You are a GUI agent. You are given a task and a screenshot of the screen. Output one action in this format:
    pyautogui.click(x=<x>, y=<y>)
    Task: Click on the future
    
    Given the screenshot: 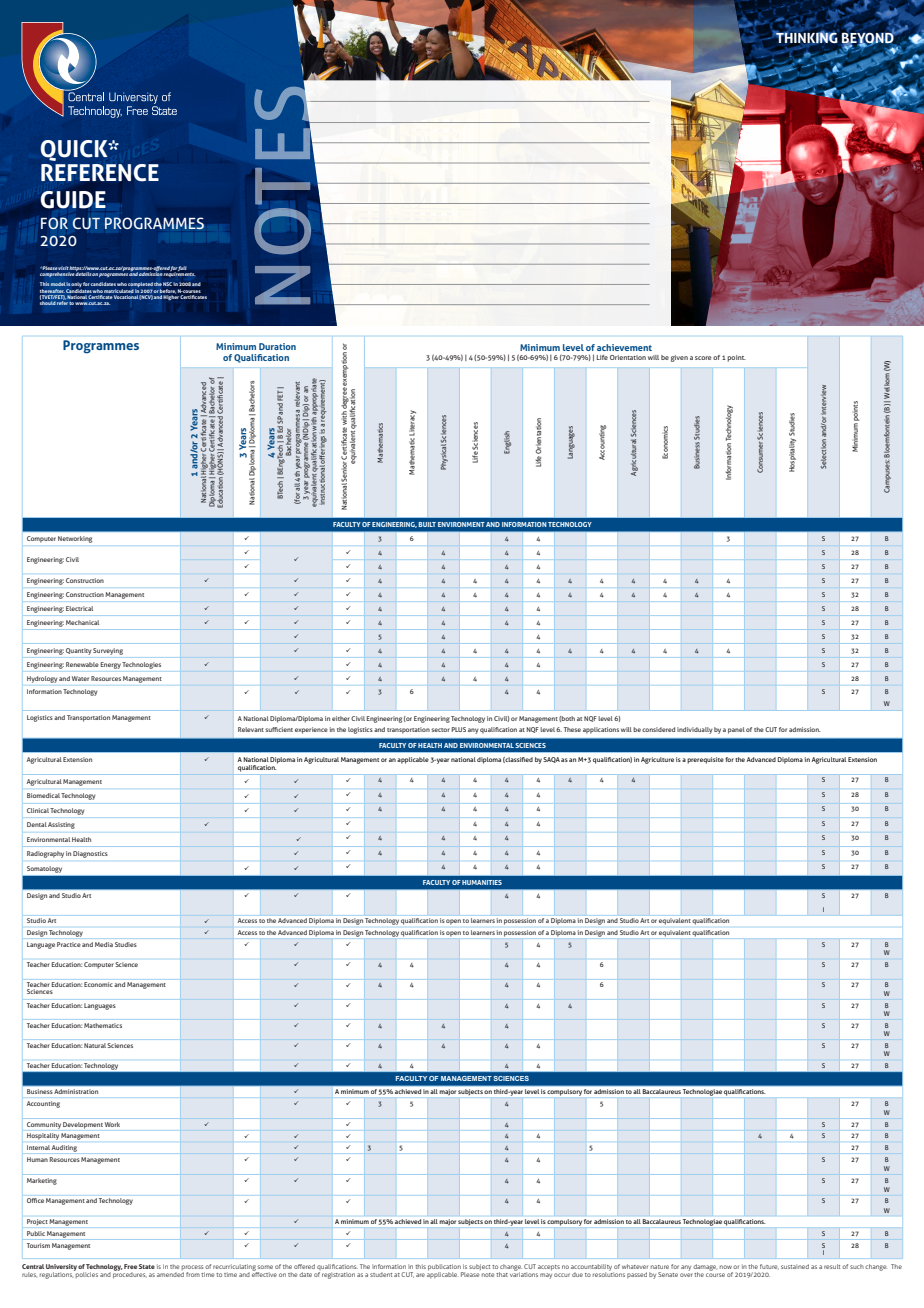 What is the action you would take?
    pyautogui.click(x=769, y=1267)
